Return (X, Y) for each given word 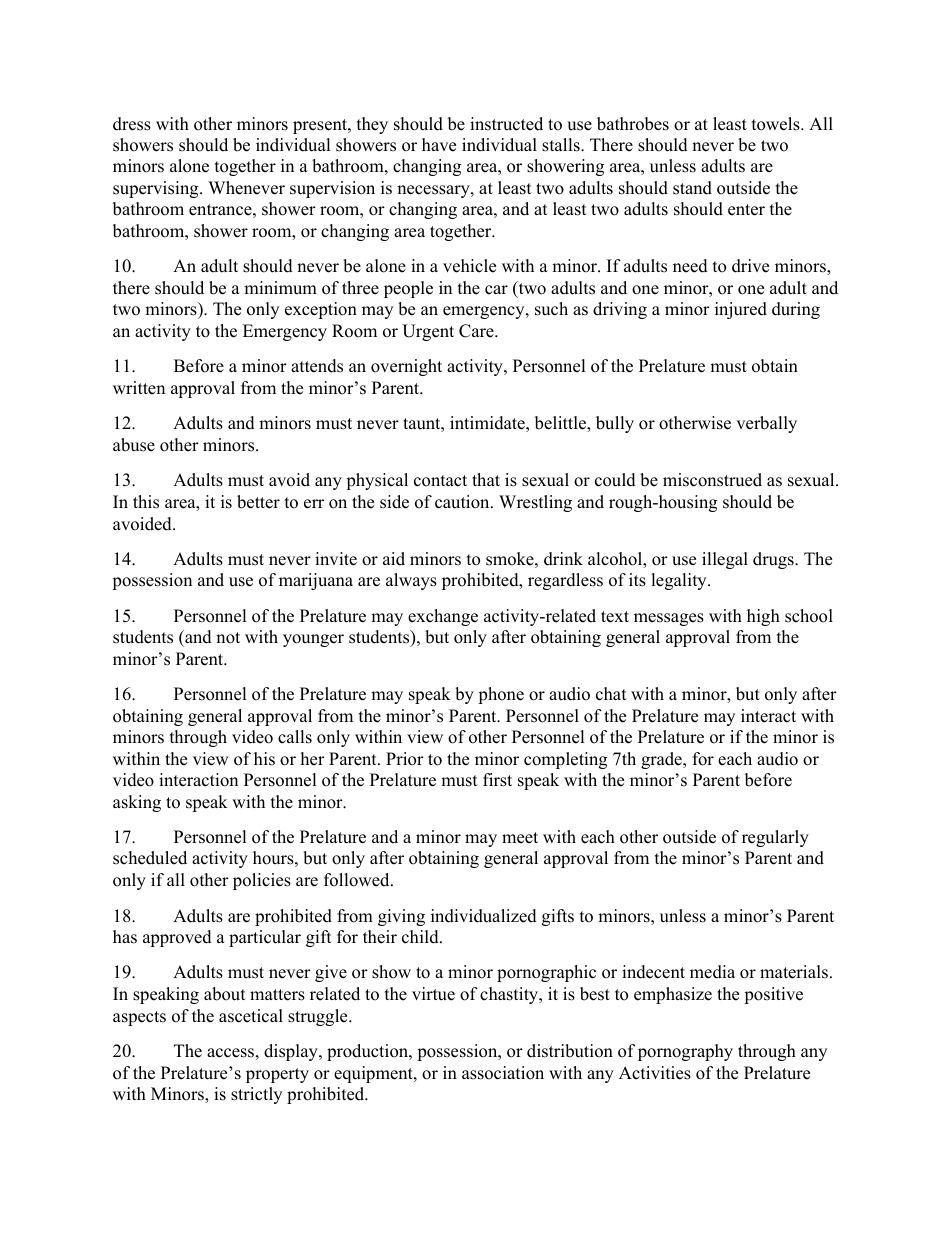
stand (692, 188)
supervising (157, 189)
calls (295, 737)
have (439, 145)
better (258, 502)
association (503, 1073)
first (497, 780)
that (486, 479)
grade (662, 760)
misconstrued (712, 480)
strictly (256, 1095)
